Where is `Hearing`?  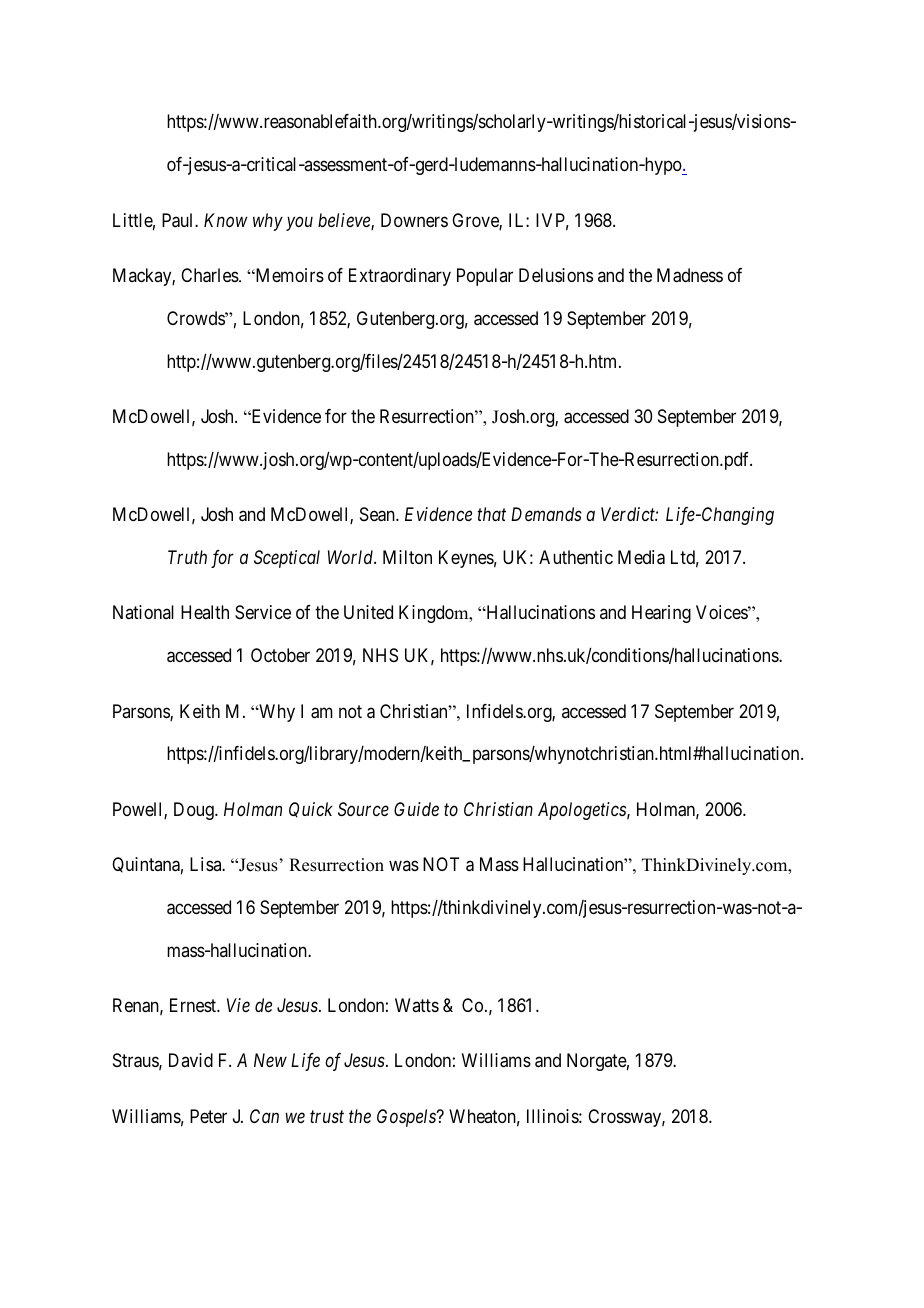
Hearing is located at coordinates (661, 614).
